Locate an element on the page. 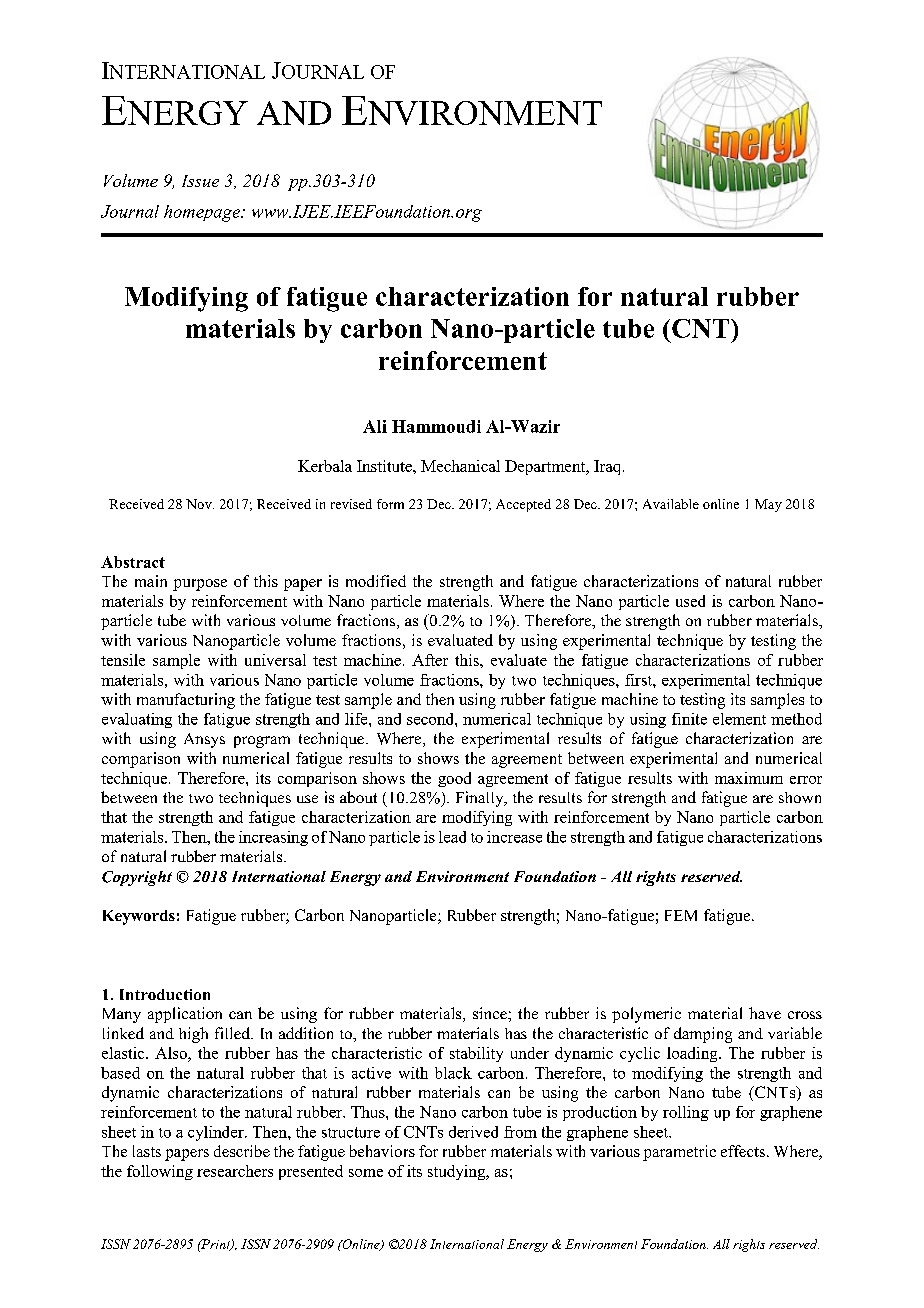  Mechanical is located at coordinates (460, 466).
